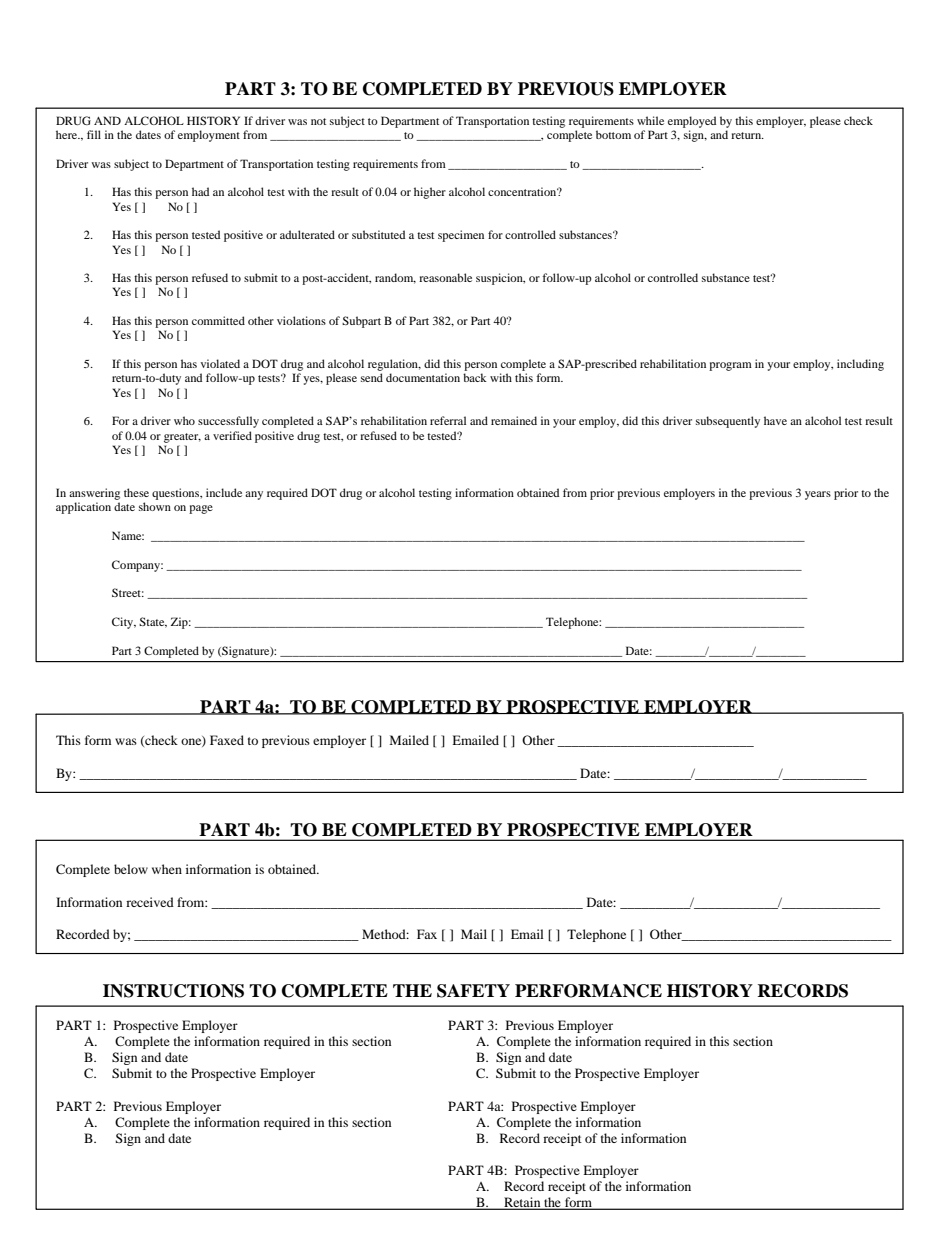 This screenshot has height=1233, width=952. Describe the element at coordinates (775, 420) in the screenshot. I see `have` at that location.
